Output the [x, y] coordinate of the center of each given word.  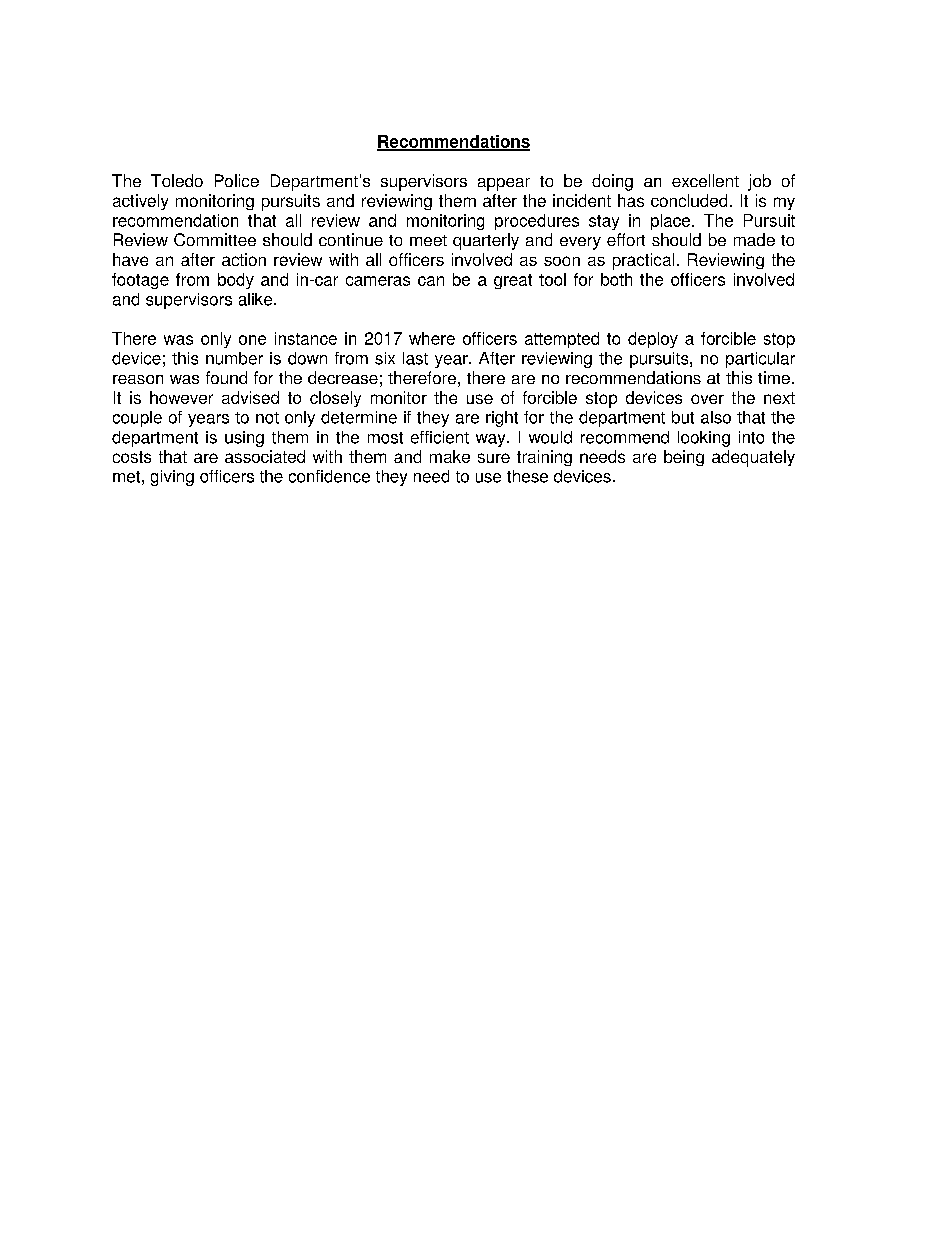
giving [172, 478]
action [244, 259]
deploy [653, 340]
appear [504, 184]
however [181, 397]
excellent [705, 180]
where [432, 338]
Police [237, 180]
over [707, 399]
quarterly [486, 241]
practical [643, 261]
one [252, 340]
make [450, 456]
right [502, 419]
